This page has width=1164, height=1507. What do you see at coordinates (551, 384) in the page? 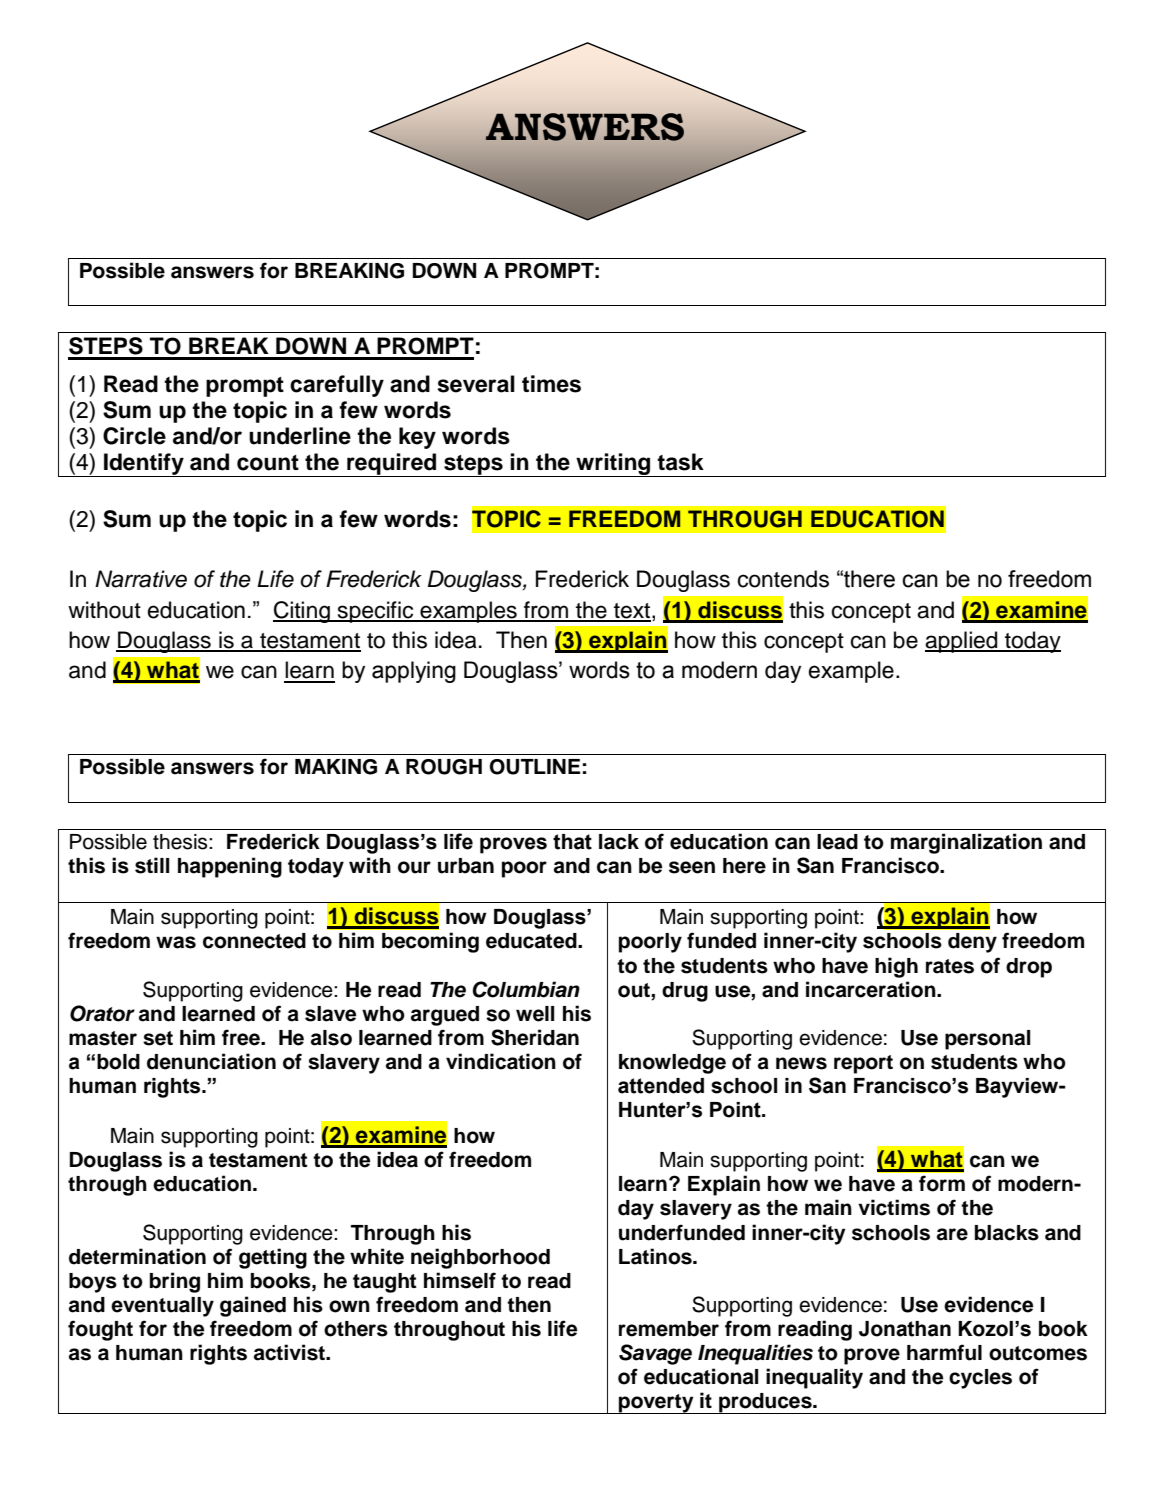
I see `times` at bounding box center [551, 384].
